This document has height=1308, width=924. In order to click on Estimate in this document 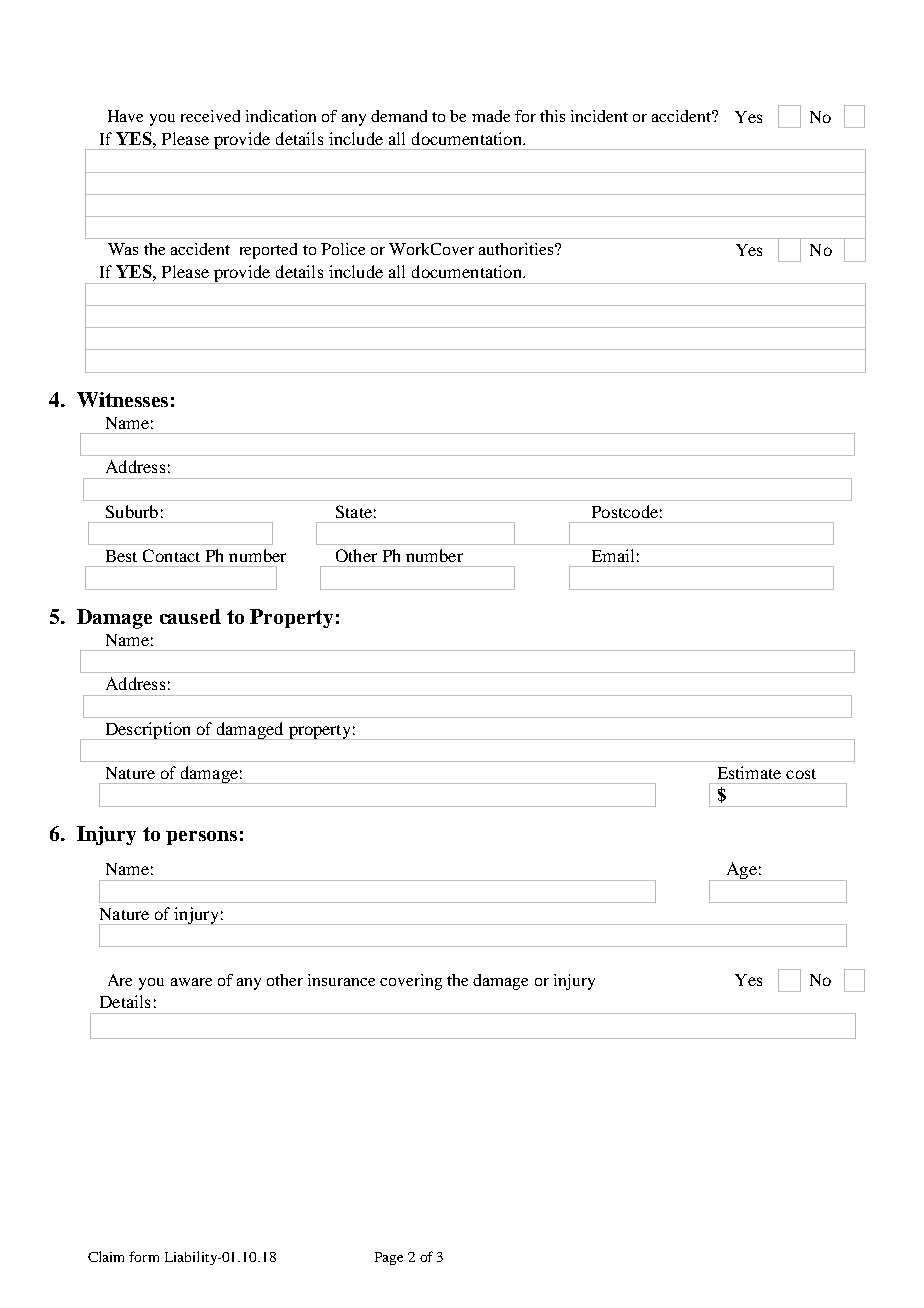, I will do `click(749, 772)`.
